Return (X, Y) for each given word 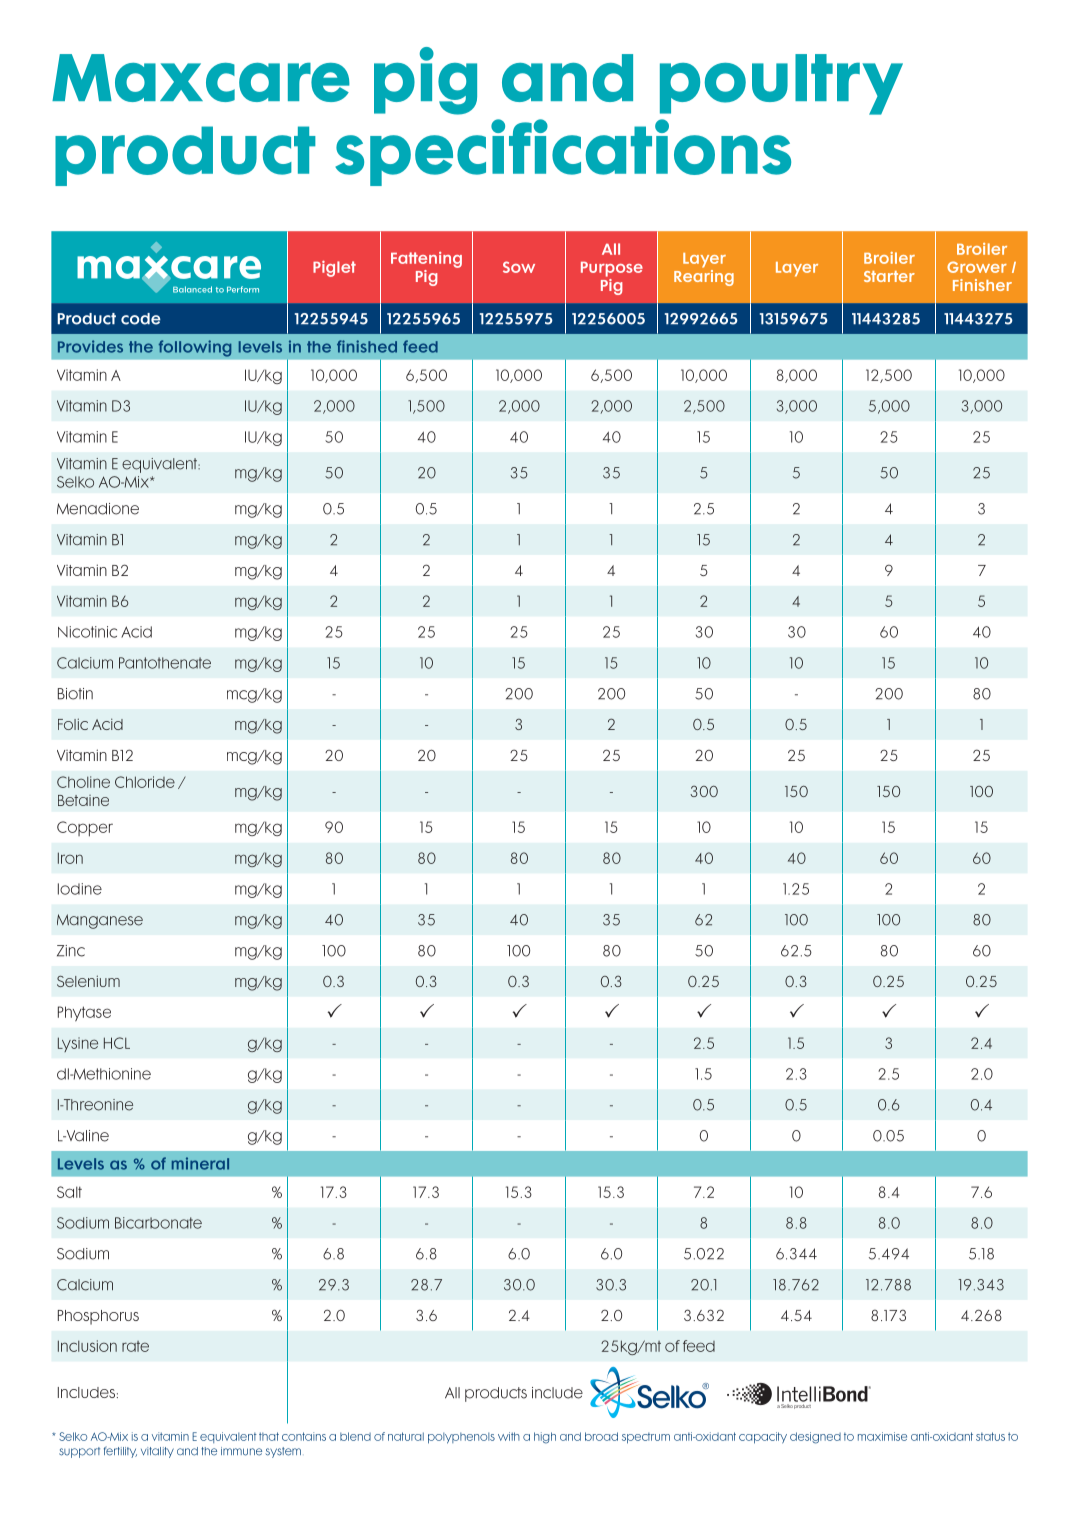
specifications (563, 152)
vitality (157, 1452)
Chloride (145, 782)
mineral (200, 1163)
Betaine (83, 800)
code (141, 319)
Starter (889, 276)
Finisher (982, 285)
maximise (882, 1436)
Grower (977, 267)
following (195, 348)
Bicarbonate (158, 1223)
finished (367, 346)
